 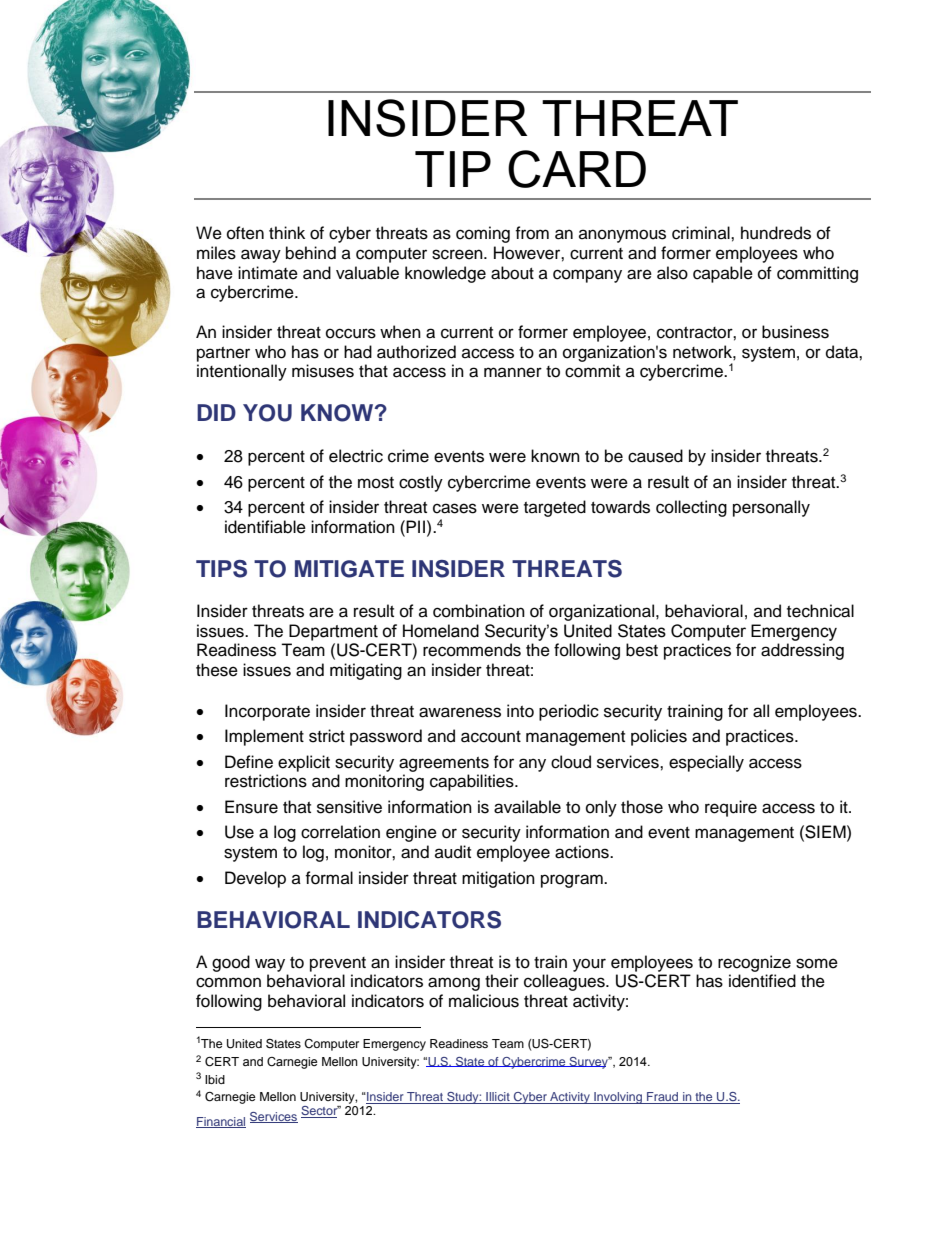 What do you see at coordinates (498, 1098) in the document?
I see `Illicit` at bounding box center [498, 1098].
